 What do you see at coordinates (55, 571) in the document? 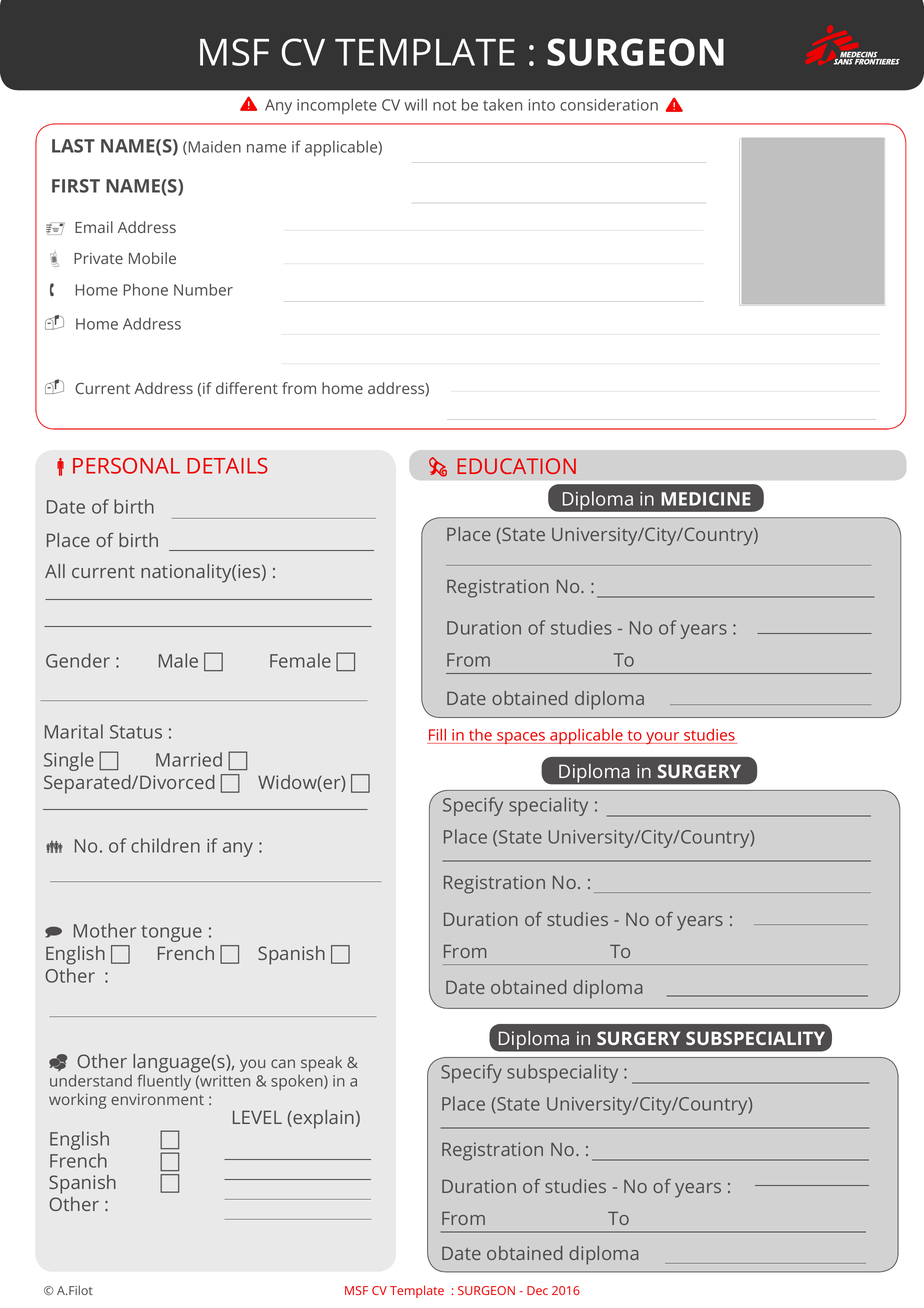
I see `All` at bounding box center [55, 571].
